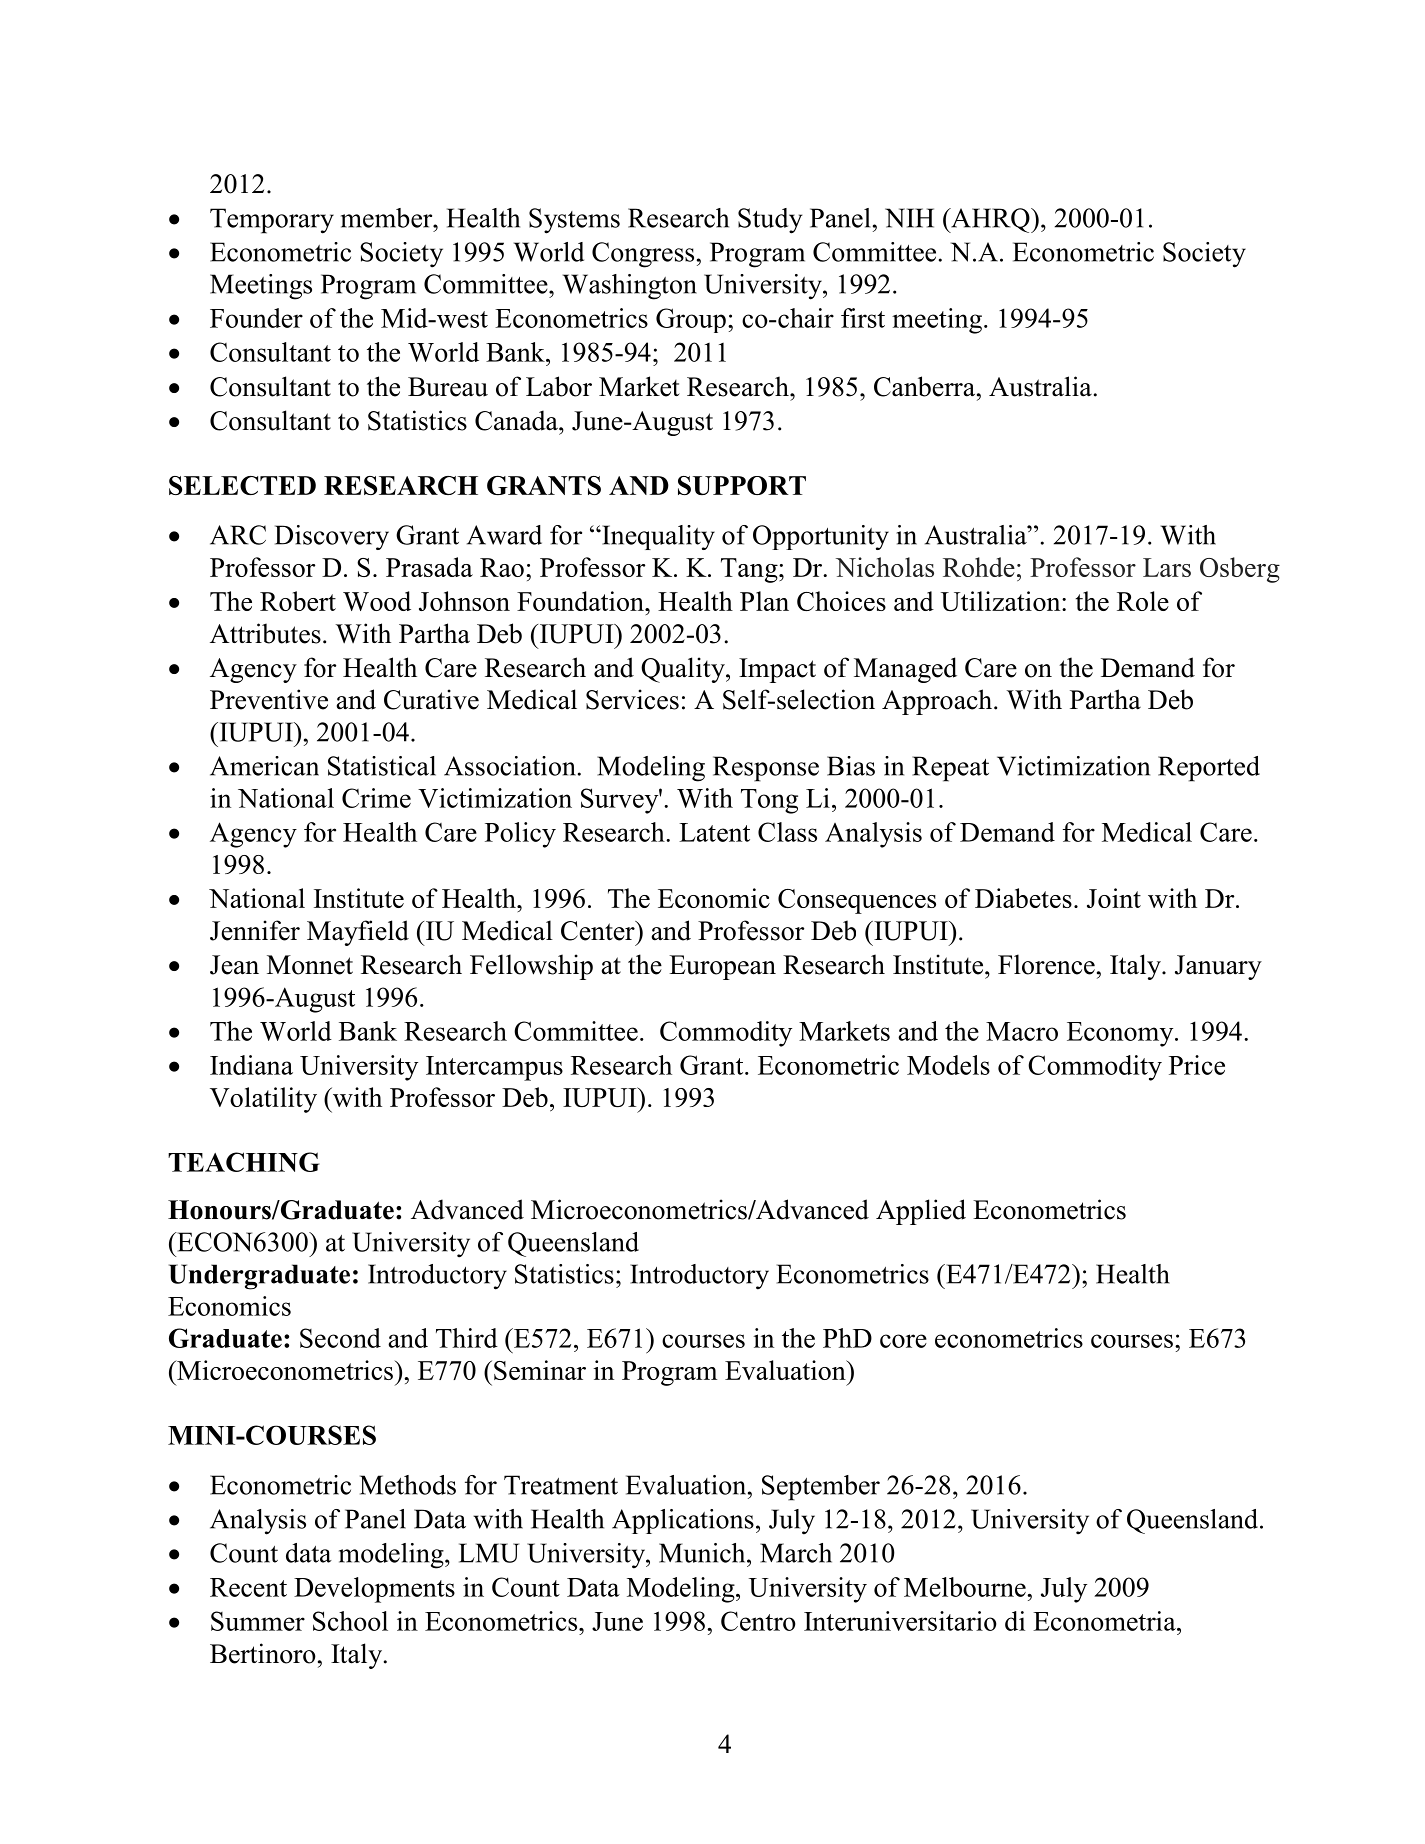  What do you see at coordinates (272, 221) in the screenshot?
I see `Temporary` at bounding box center [272, 221].
